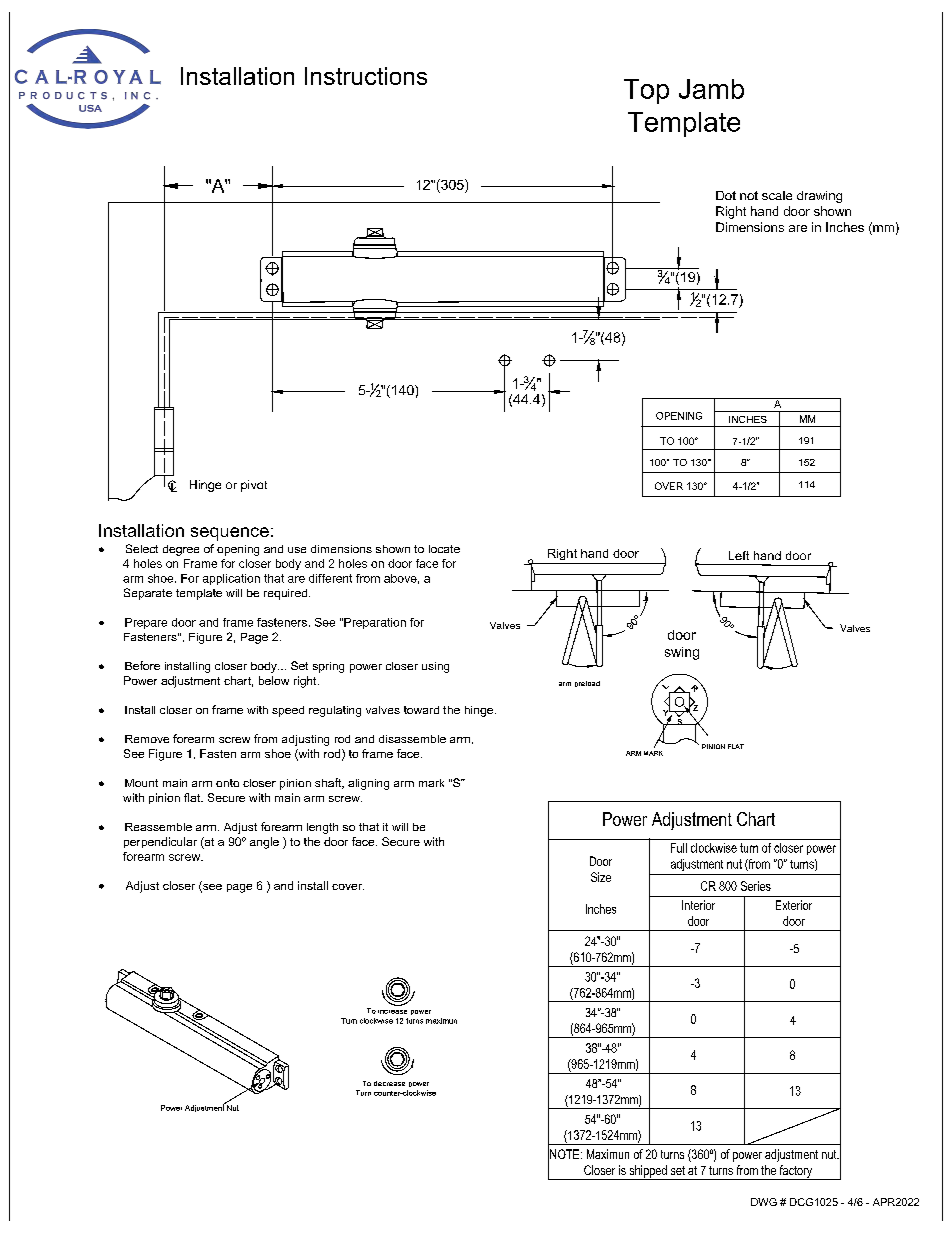 Image resolution: width=952 pixels, height=1233 pixels. I want to click on Jamb, so click(711, 89).
